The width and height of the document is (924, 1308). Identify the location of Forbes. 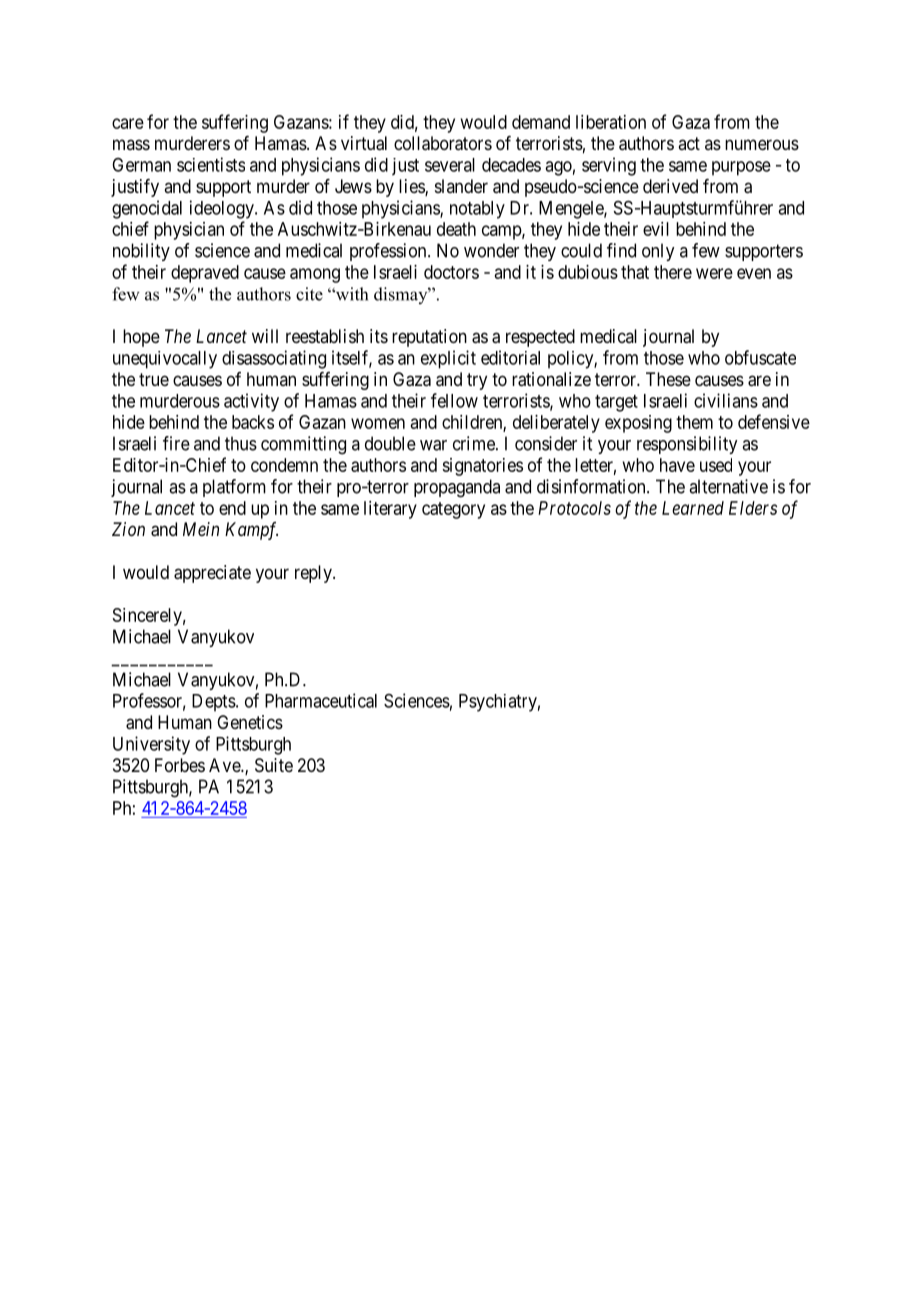
(180, 765).
